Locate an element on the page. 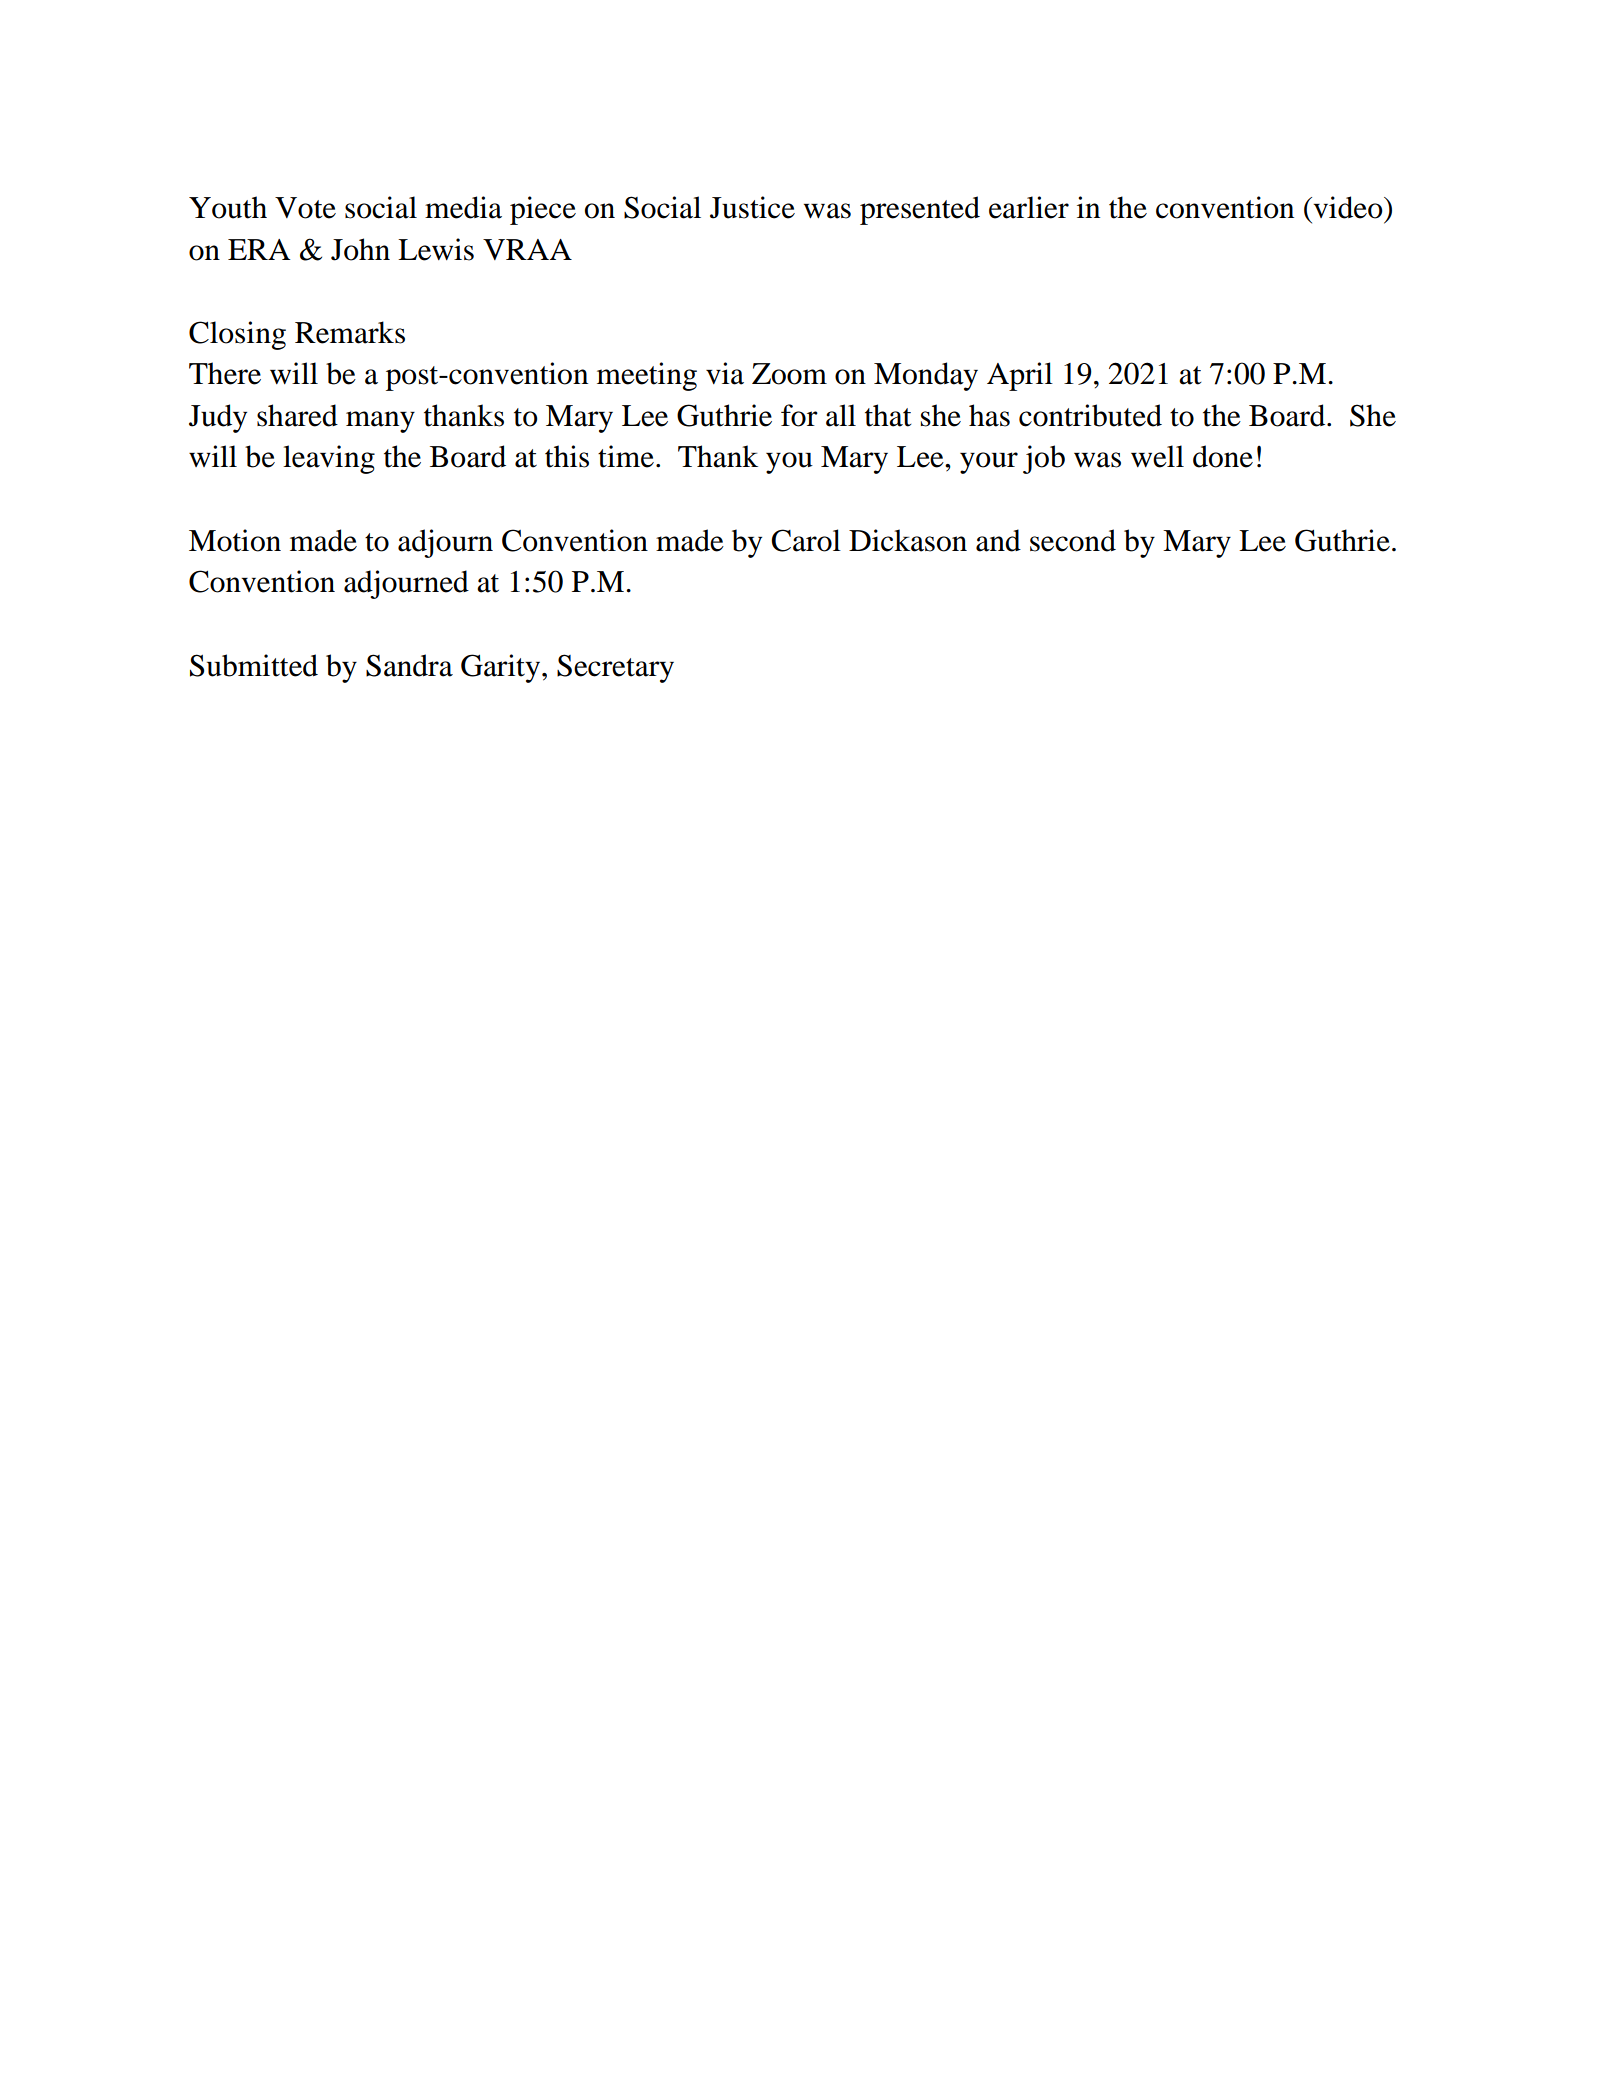 The image size is (1604, 2076). second is located at coordinates (1073, 540).
